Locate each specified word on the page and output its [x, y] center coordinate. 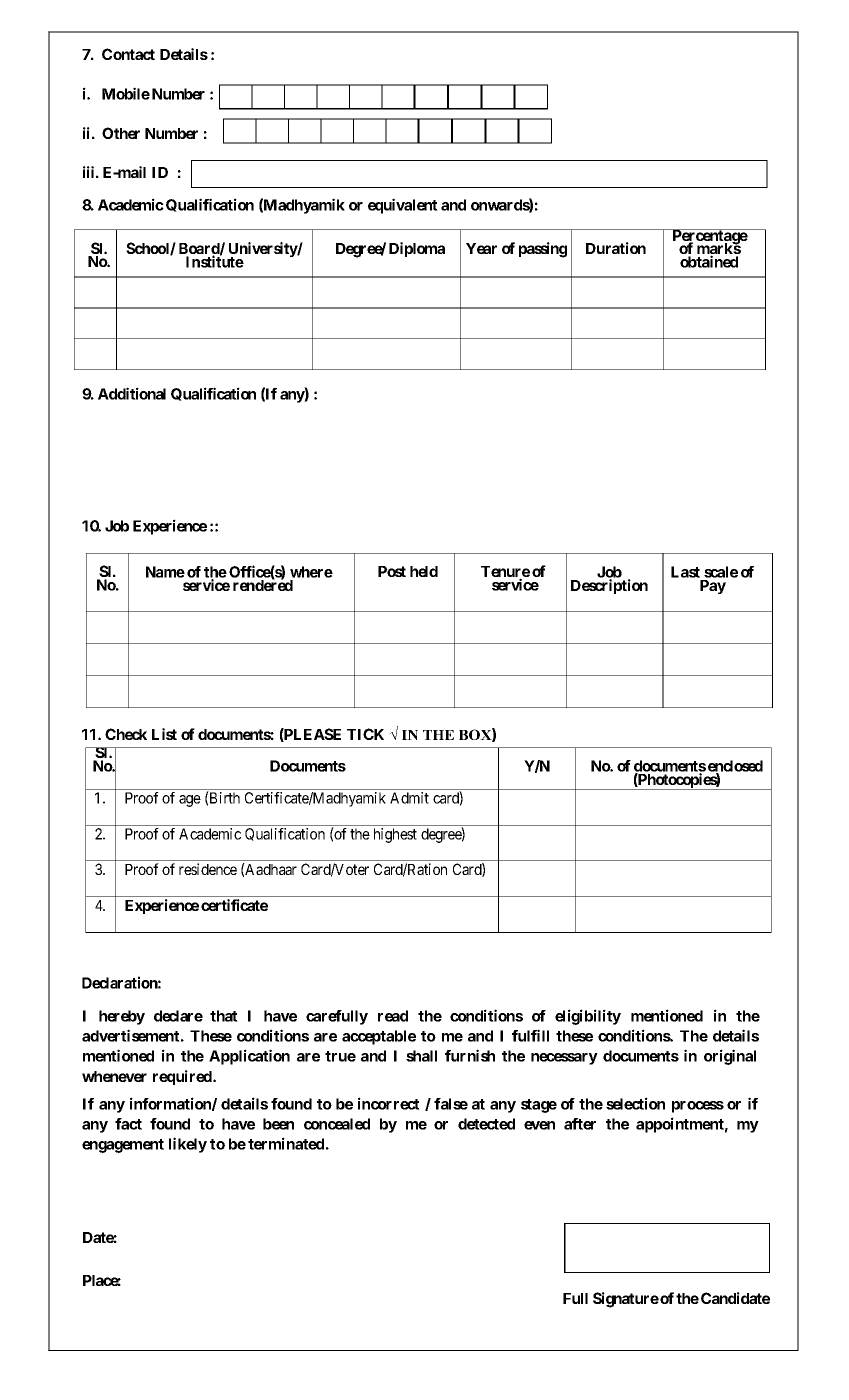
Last [685, 572]
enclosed [735, 767]
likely [188, 1145]
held [424, 571]
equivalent [403, 206]
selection [635, 1103]
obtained [709, 261]
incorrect [389, 1103]
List [164, 734]
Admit [409, 798]
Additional [132, 393]
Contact [128, 54]
